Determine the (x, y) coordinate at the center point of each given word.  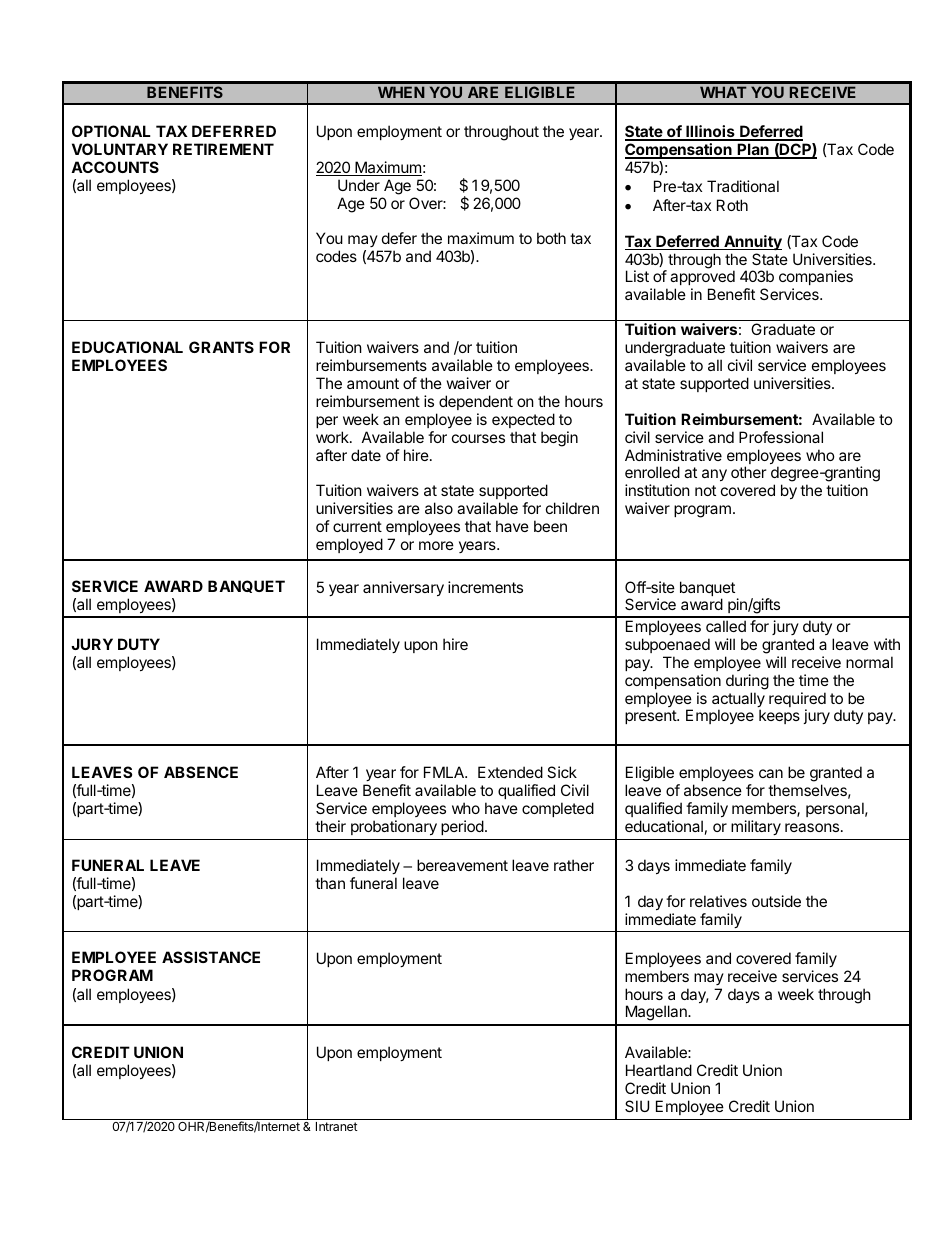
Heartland (659, 1070)
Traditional (743, 186)
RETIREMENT (223, 149)
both (551, 238)
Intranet (337, 1126)
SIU (637, 1106)
